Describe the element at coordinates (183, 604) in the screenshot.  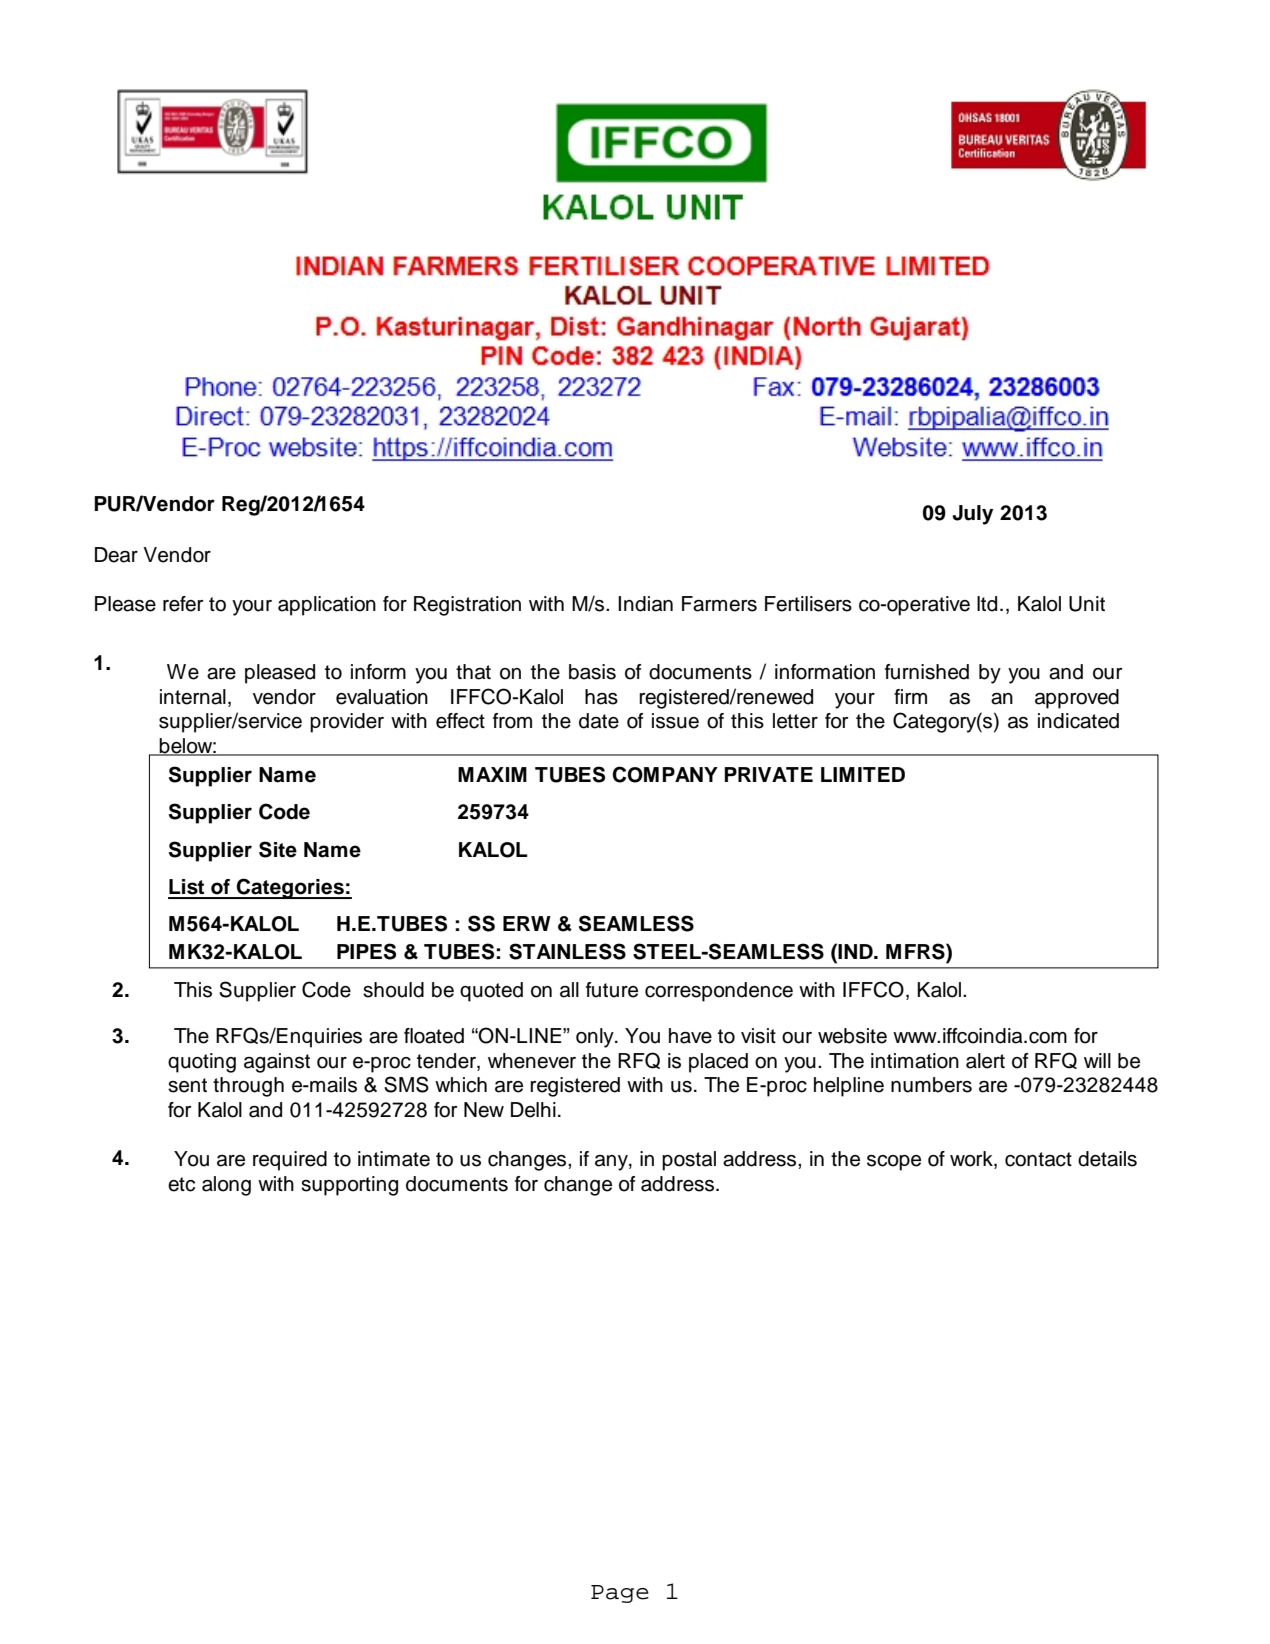
I see `refer` at that location.
